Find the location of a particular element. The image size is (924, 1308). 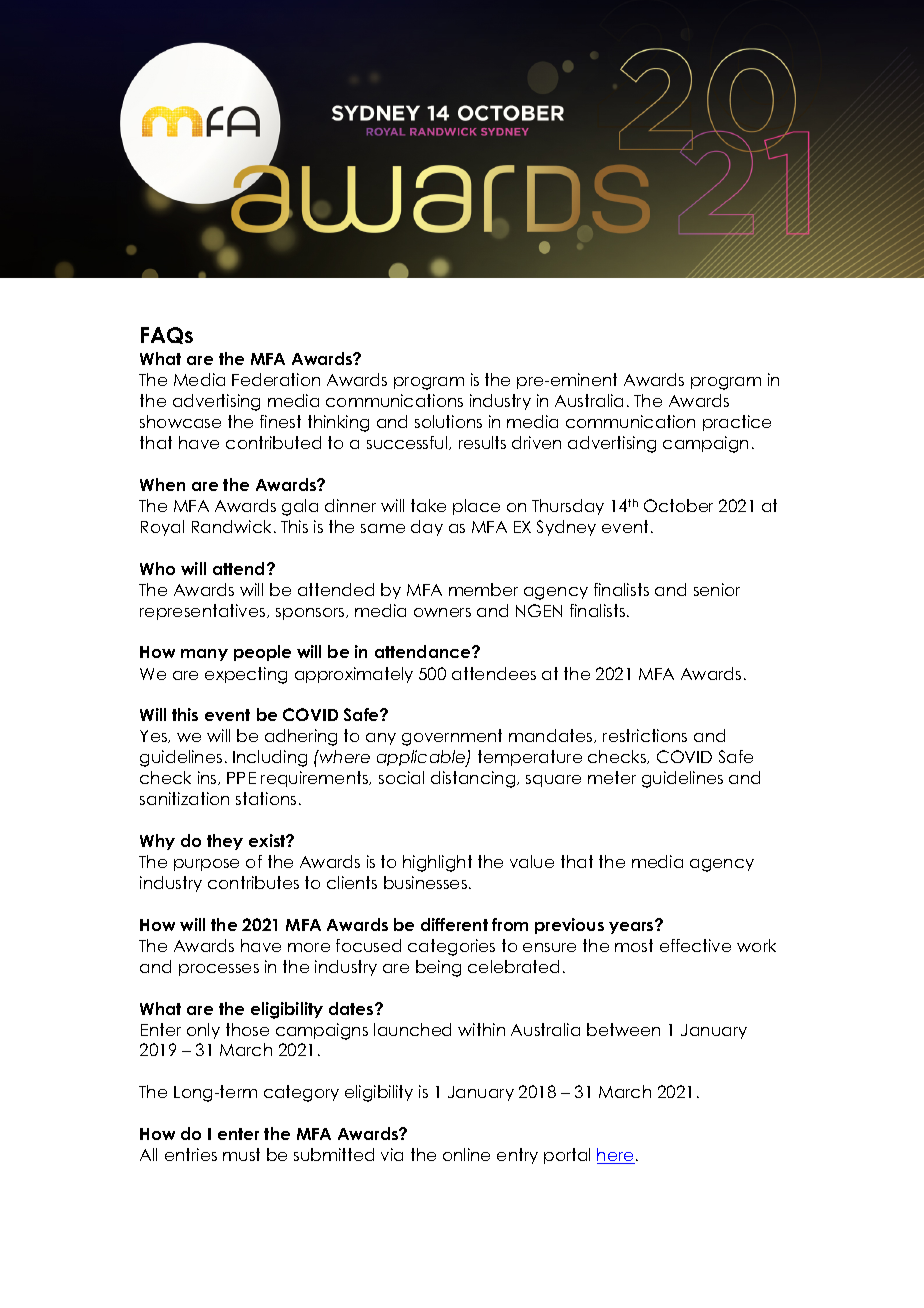

showcase is located at coordinates (180, 421).
